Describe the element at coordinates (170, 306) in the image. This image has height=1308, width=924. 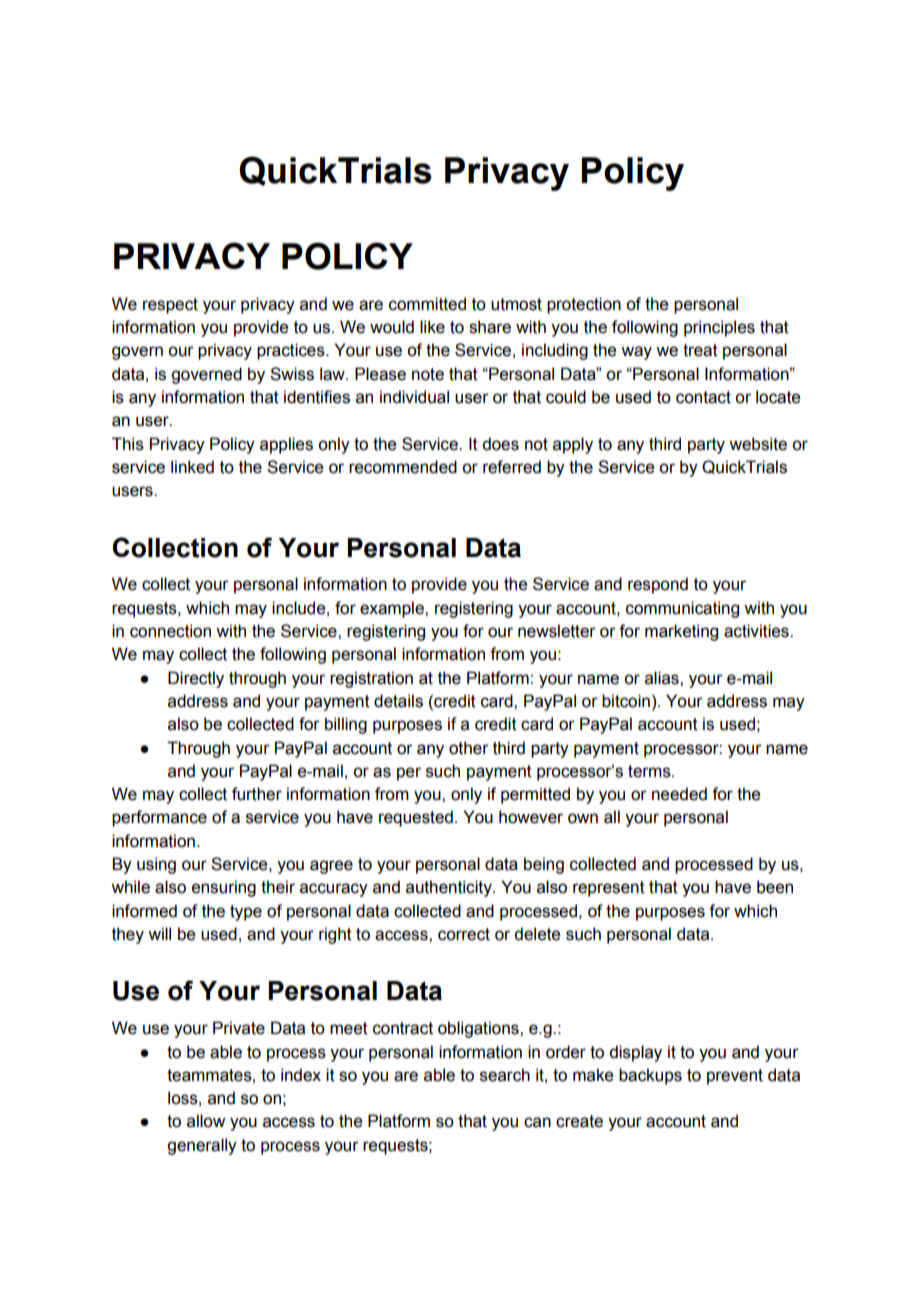
I see `respect` at that location.
